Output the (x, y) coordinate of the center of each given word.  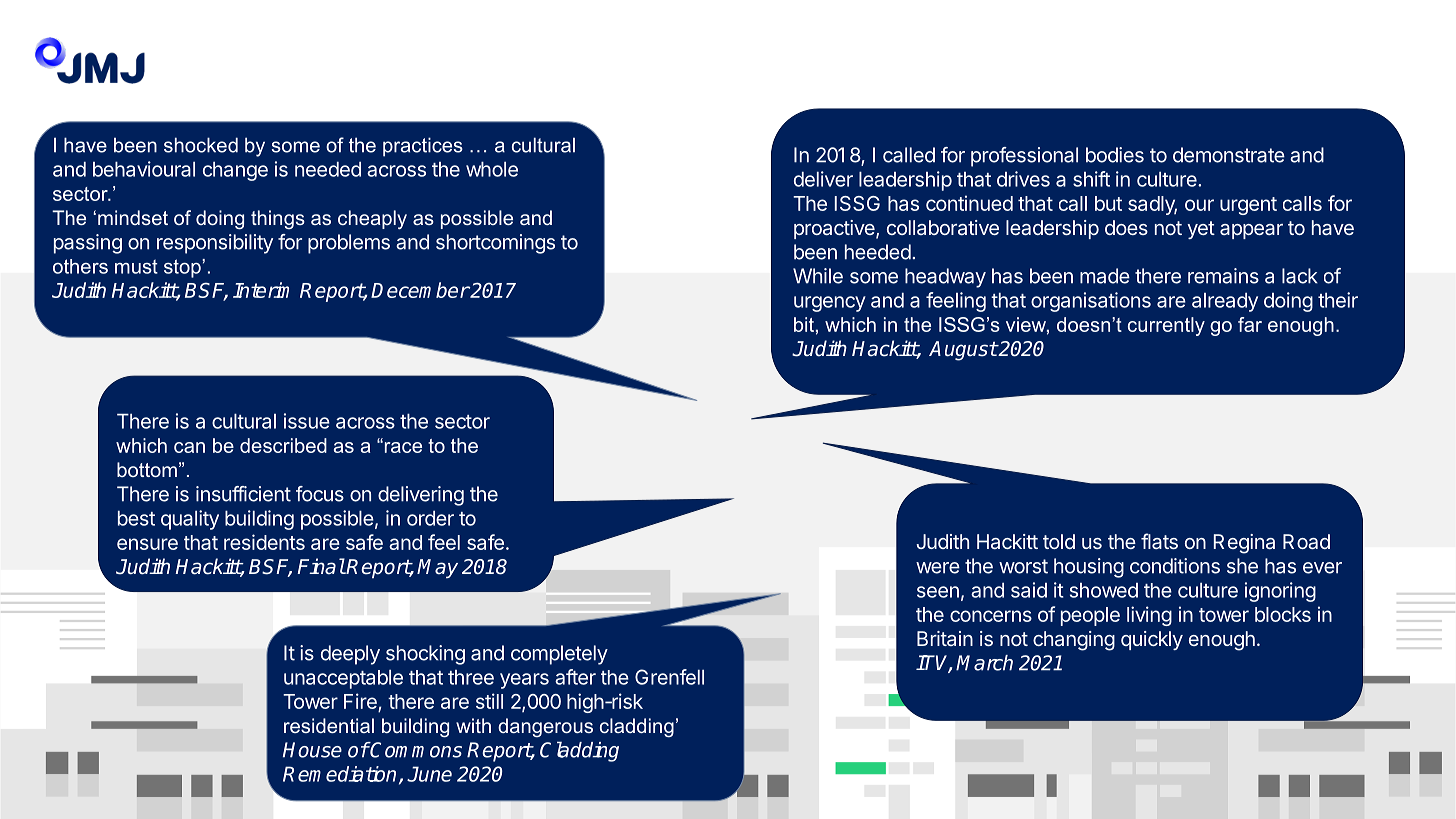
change (235, 171)
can (189, 447)
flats (1159, 541)
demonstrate (1229, 155)
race (402, 447)
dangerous (545, 727)
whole (492, 169)
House (312, 750)
